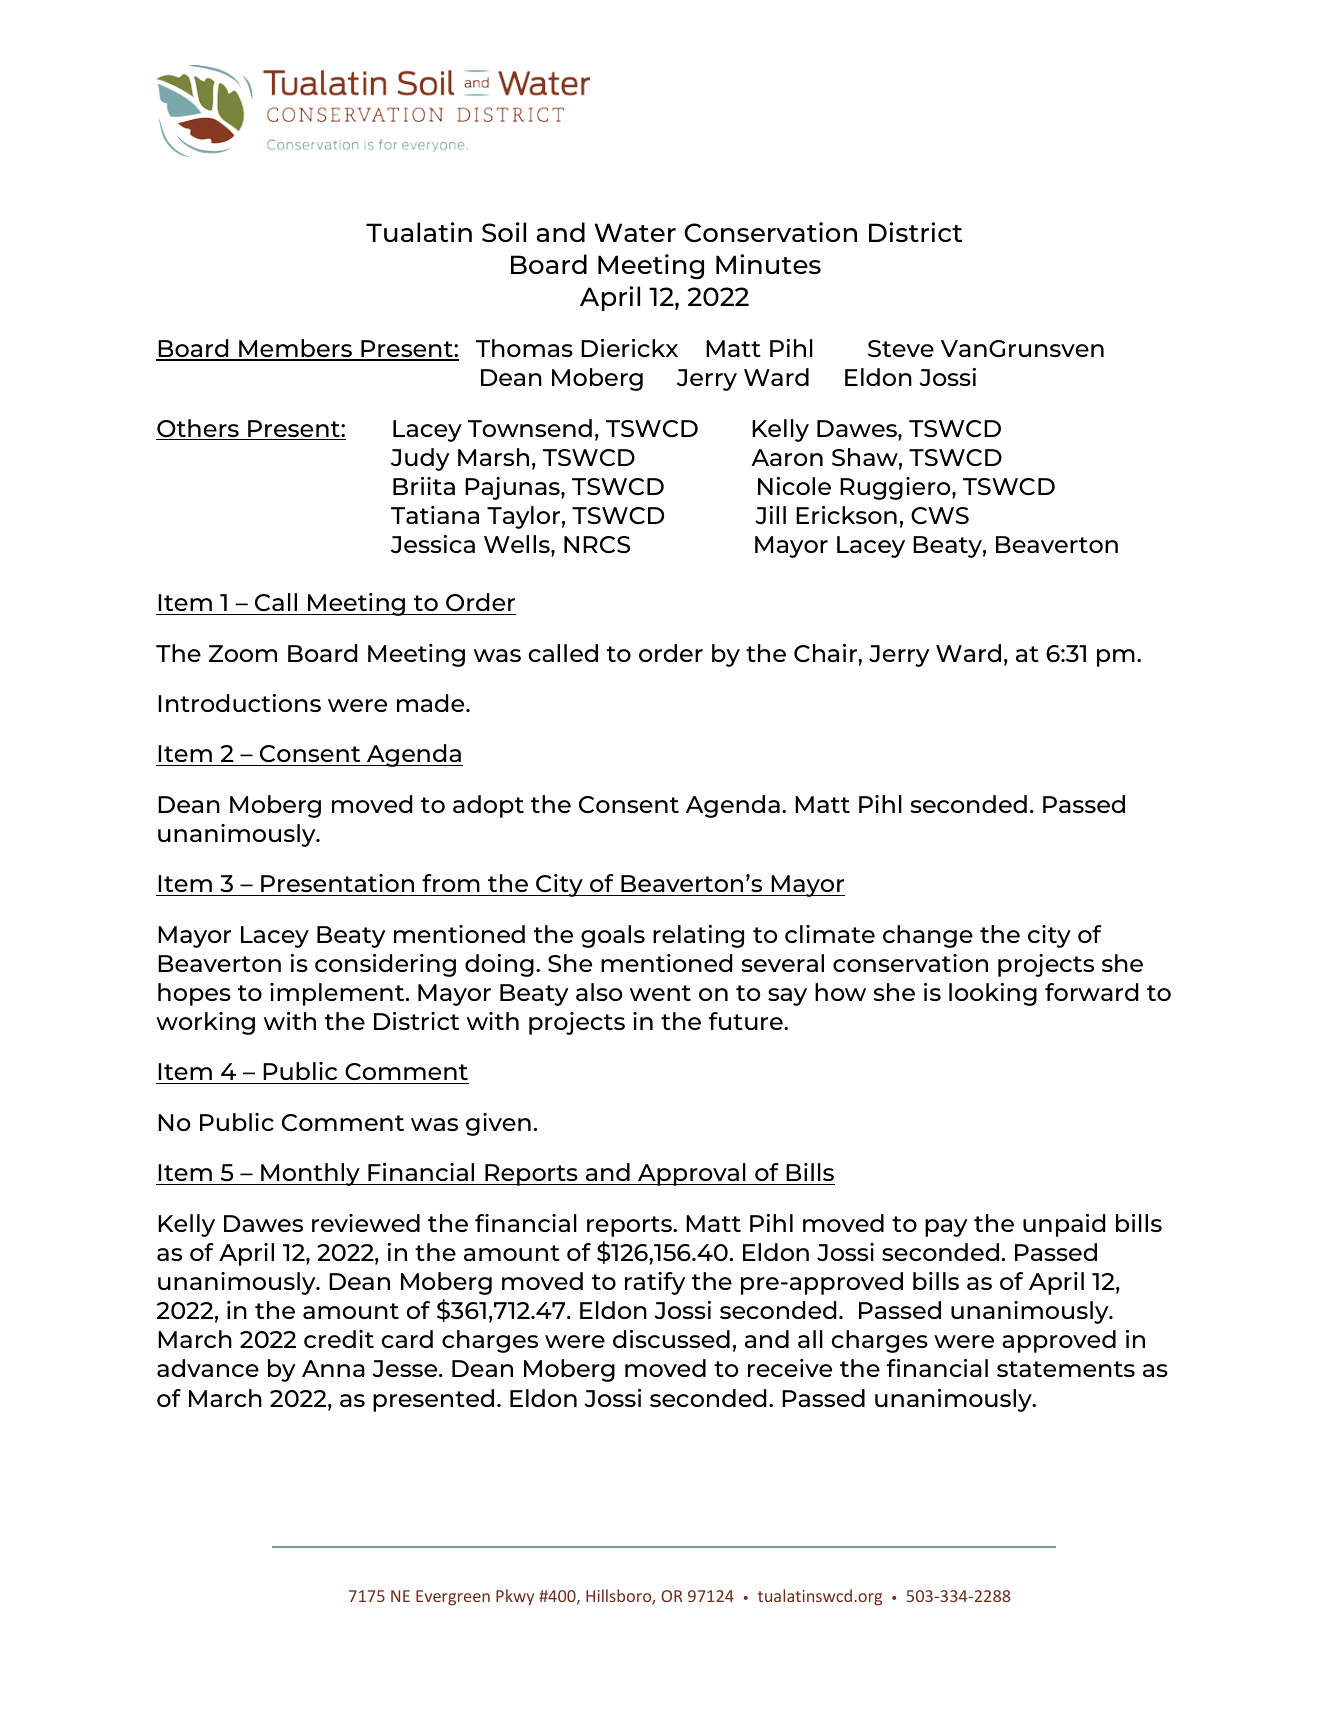 This screenshot has height=1722, width=1330. I want to click on statements, so click(1066, 1369).
